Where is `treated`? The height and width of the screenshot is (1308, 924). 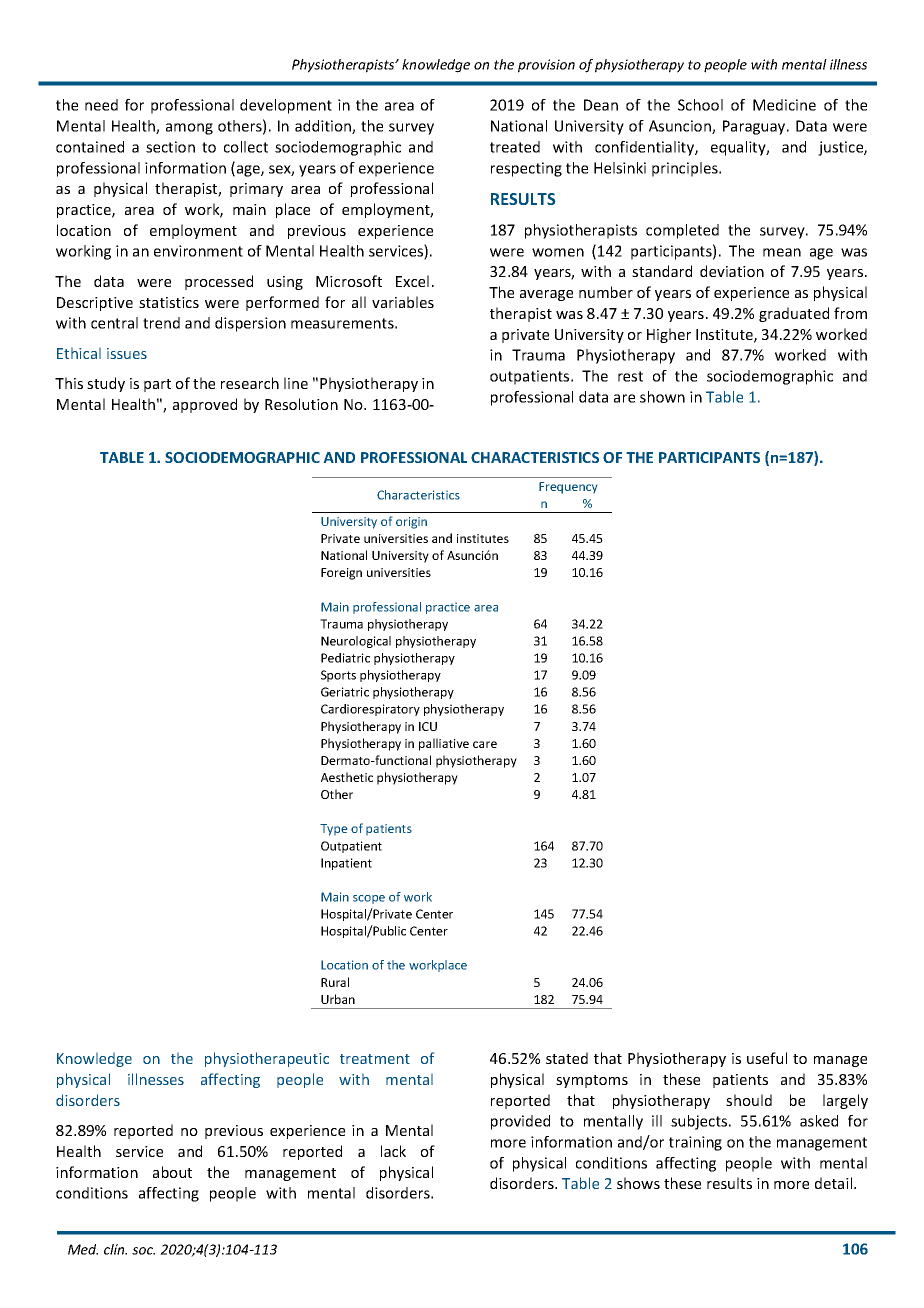 treated is located at coordinates (515, 147).
